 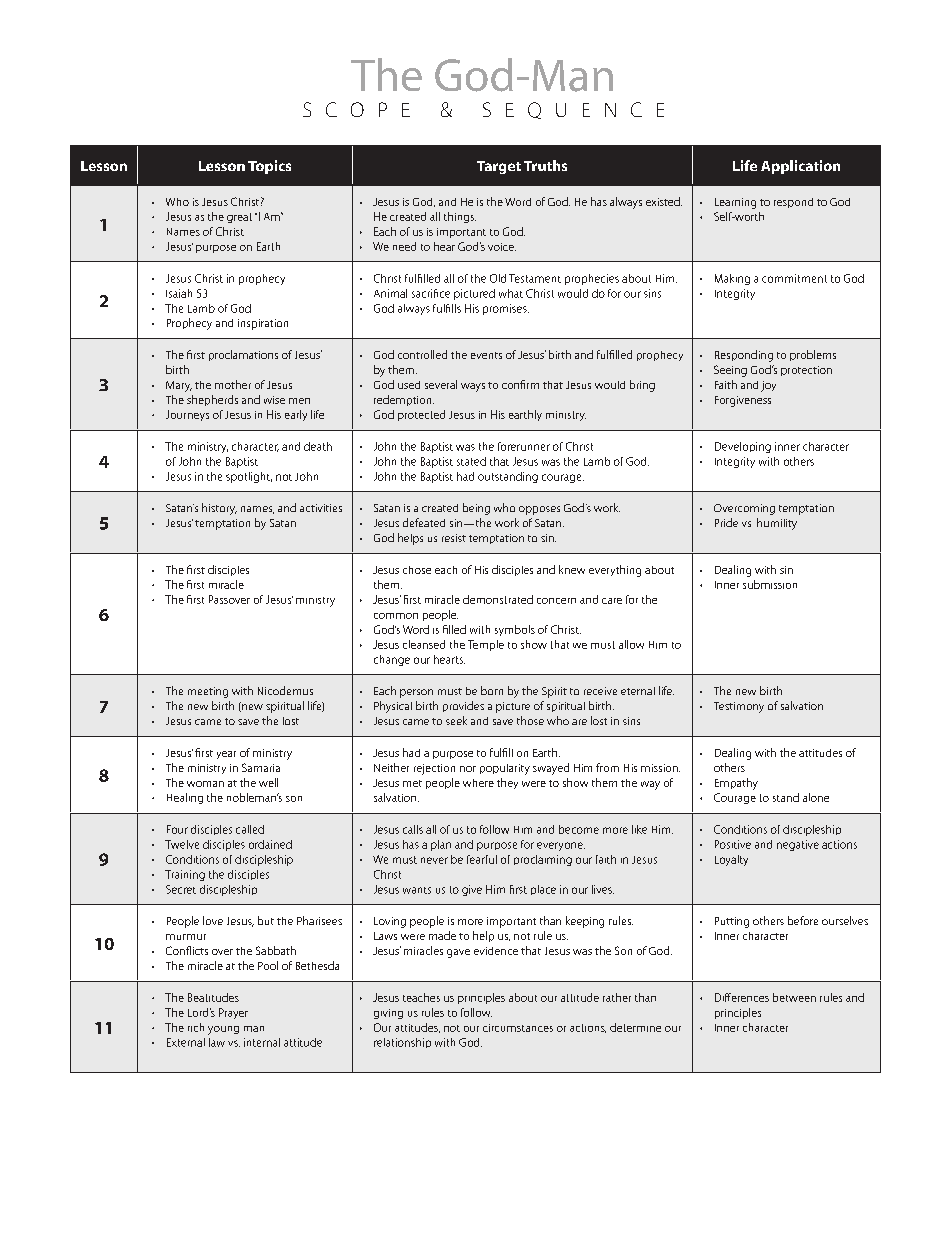 I want to click on Prayer, so click(x=233, y=1013).
